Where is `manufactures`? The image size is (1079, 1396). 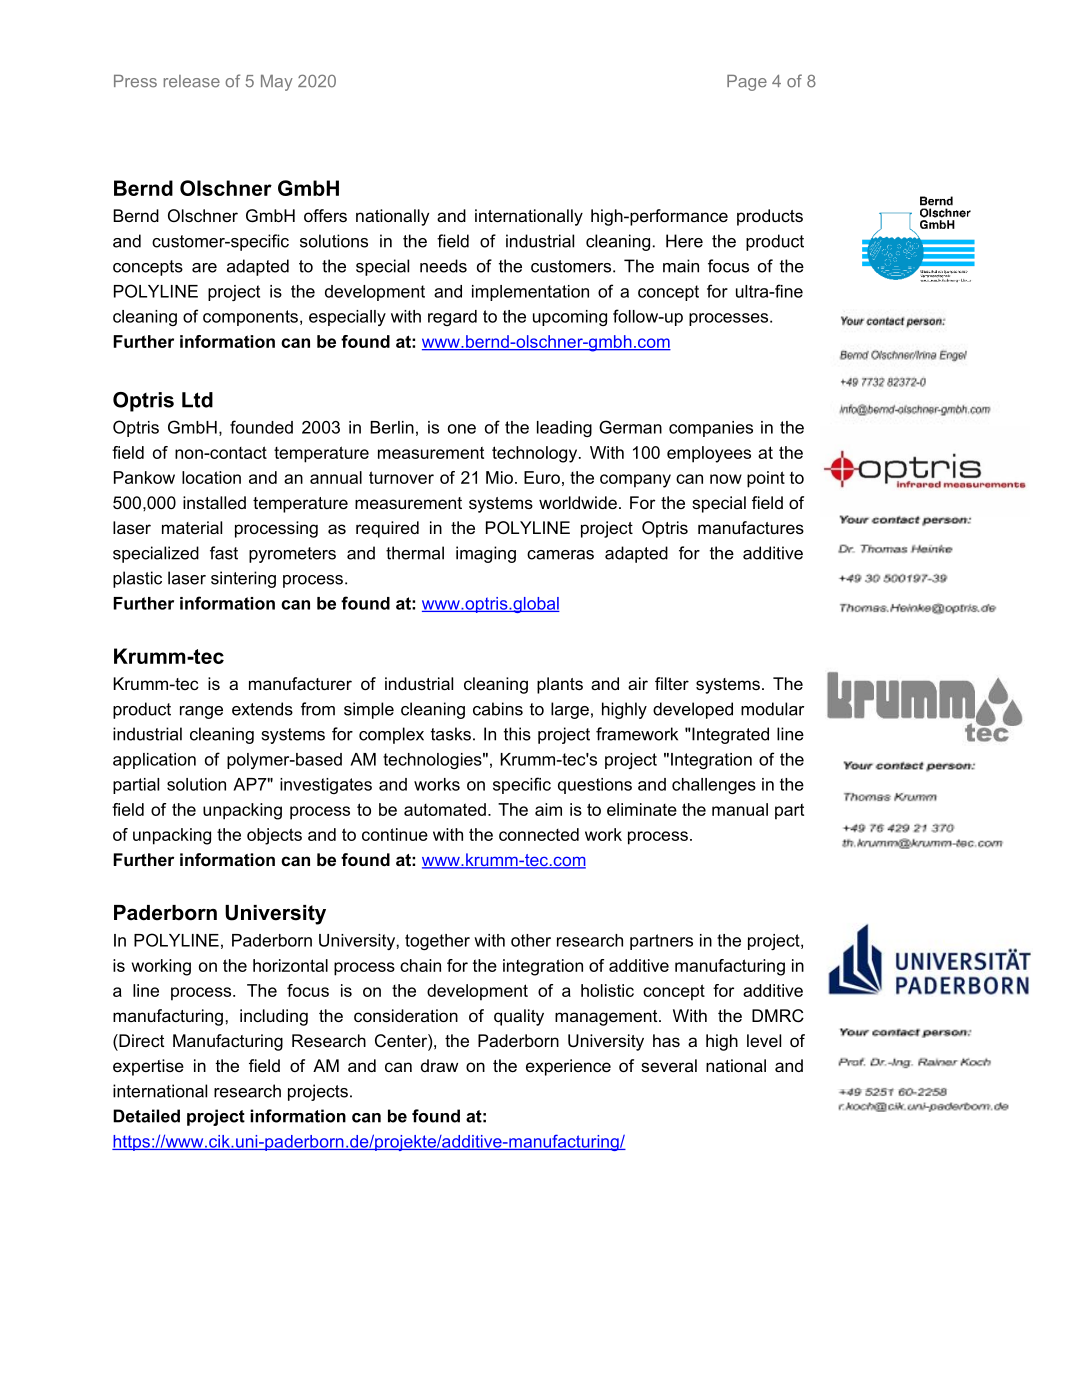
manufactures is located at coordinates (751, 527).
